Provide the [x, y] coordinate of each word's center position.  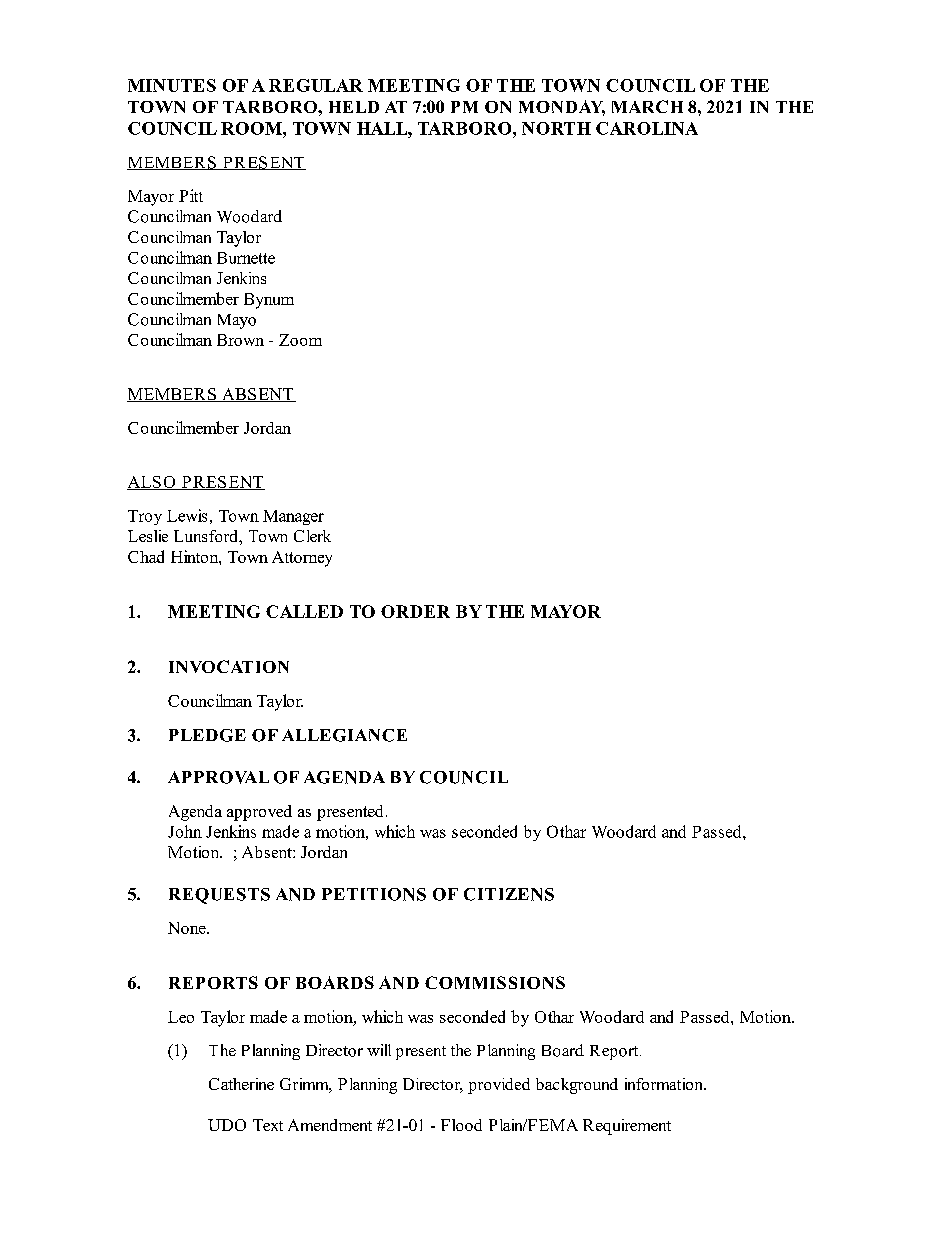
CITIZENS [509, 894]
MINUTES [172, 85]
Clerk [312, 536]
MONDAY [562, 108]
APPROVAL [218, 777]
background [577, 1086]
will [379, 1050]
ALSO [152, 483]
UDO [227, 1125]
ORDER [415, 611]
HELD [354, 107]
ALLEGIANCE [344, 735]
